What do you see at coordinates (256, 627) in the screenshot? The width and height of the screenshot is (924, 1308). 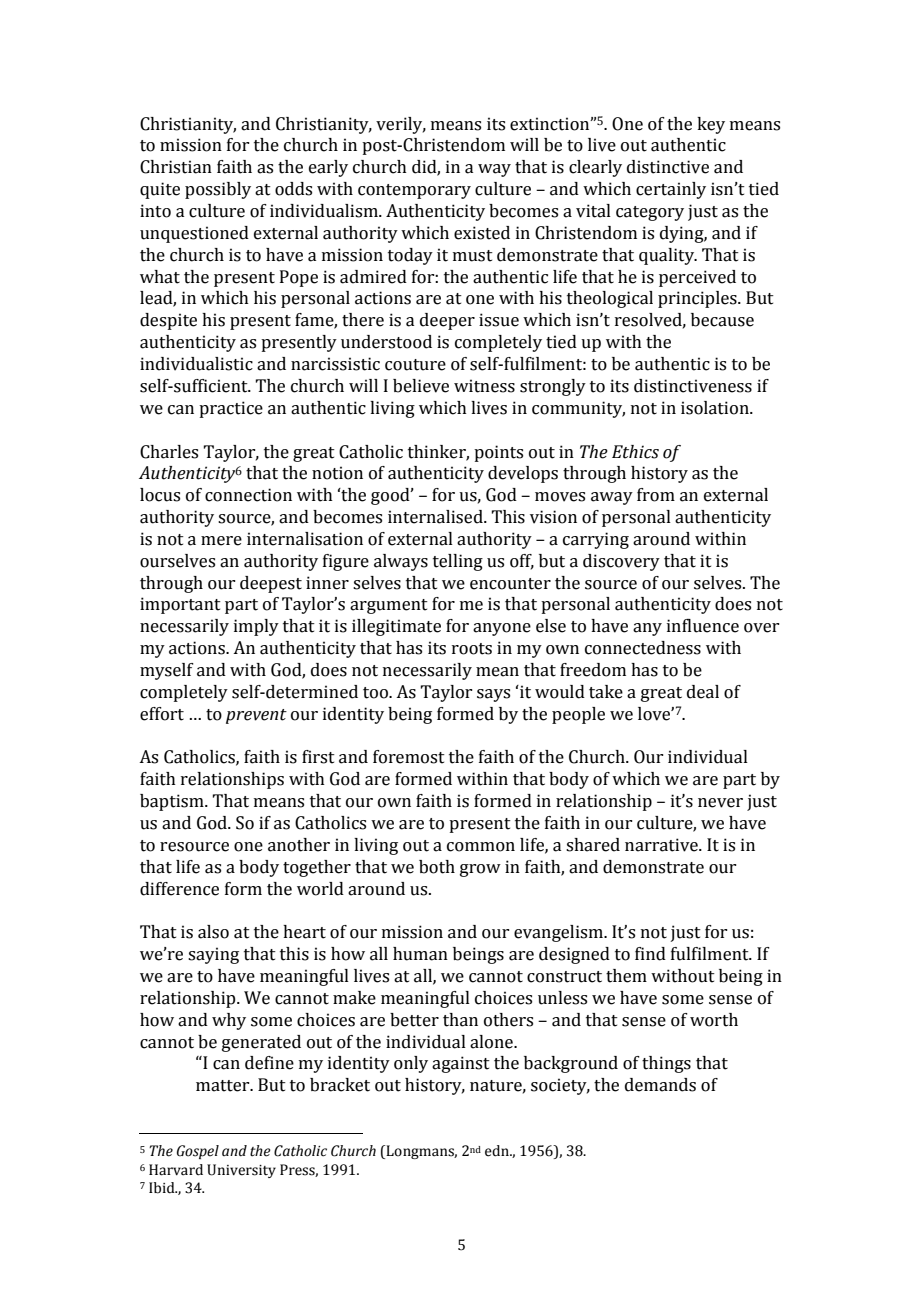 I see `imply` at bounding box center [256, 627].
